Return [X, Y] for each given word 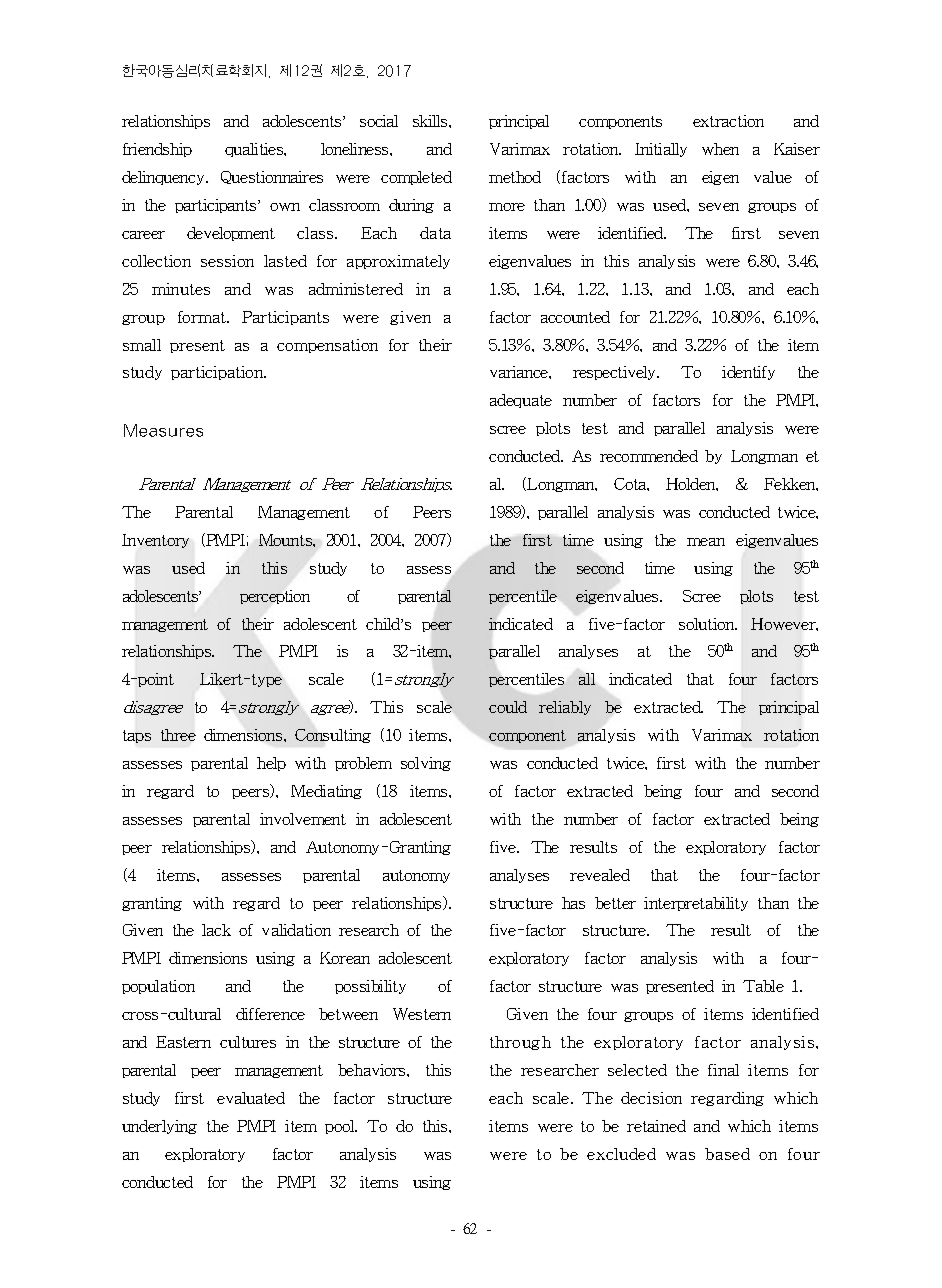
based [727, 1154]
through [520, 1043]
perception [275, 597]
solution [708, 624]
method [515, 177]
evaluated [251, 1098]
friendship [157, 150]
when [720, 149]
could [508, 707]
